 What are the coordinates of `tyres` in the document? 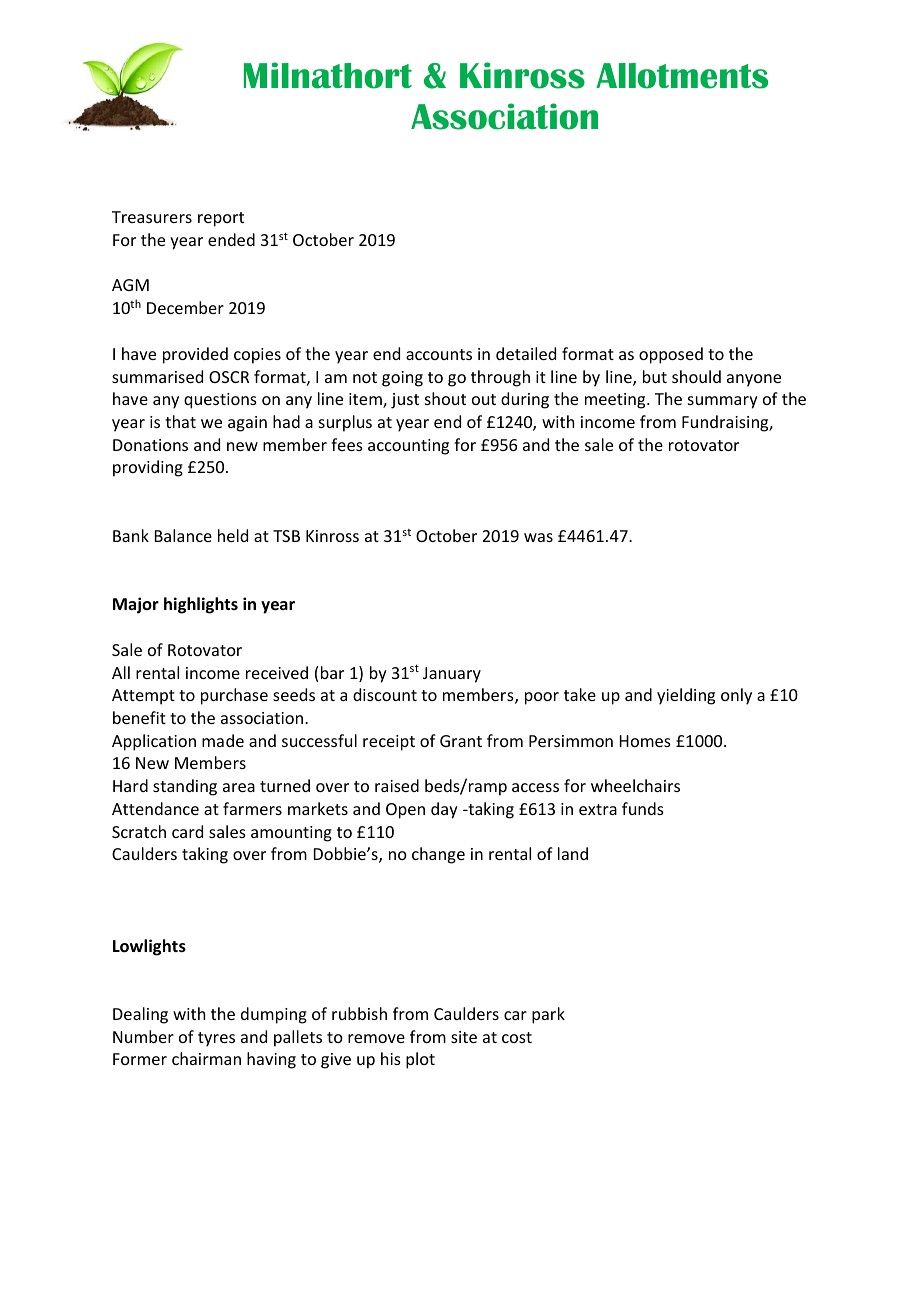 It's located at (216, 1039).
